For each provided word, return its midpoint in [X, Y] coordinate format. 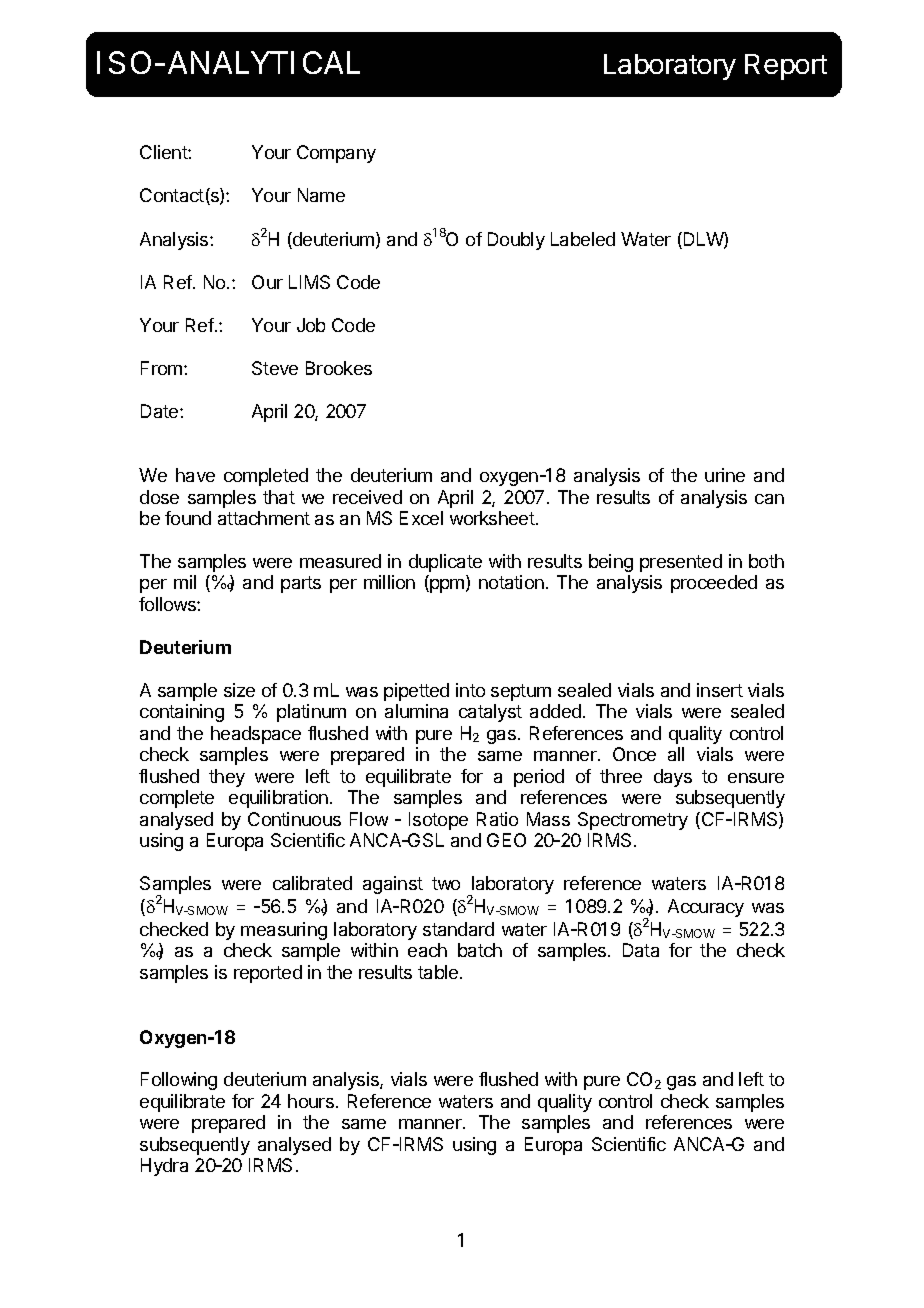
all [676, 754]
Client [164, 152]
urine [725, 475]
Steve [275, 368]
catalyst [490, 713]
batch [480, 950]
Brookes [339, 368]
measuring [284, 931]
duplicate [445, 563]
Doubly [516, 241]
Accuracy [706, 908]
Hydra [164, 1167]
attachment [264, 518]
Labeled [583, 239]
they [227, 778]
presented [681, 563]
